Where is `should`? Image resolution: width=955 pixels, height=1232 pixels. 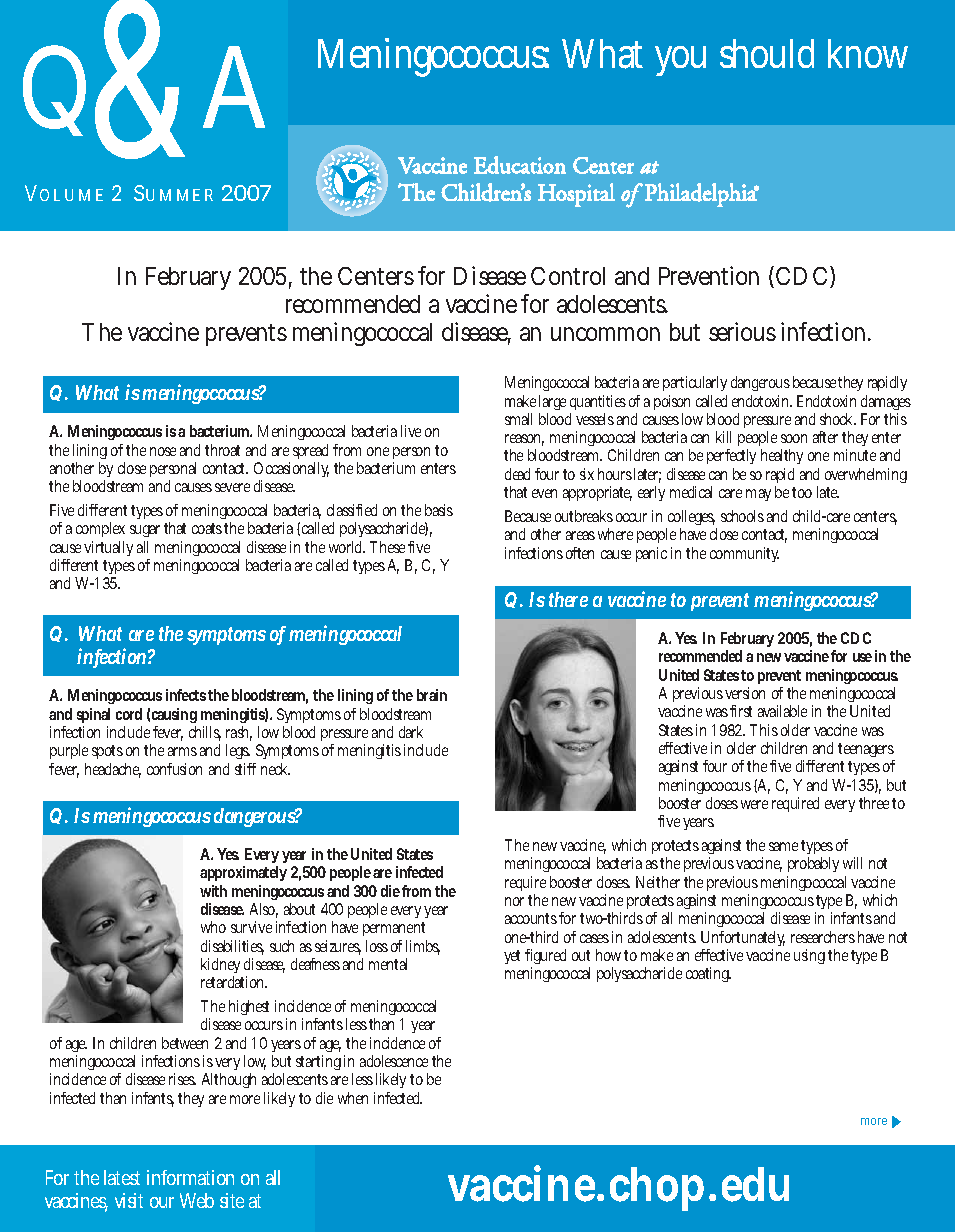
should is located at coordinates (767, 53).
